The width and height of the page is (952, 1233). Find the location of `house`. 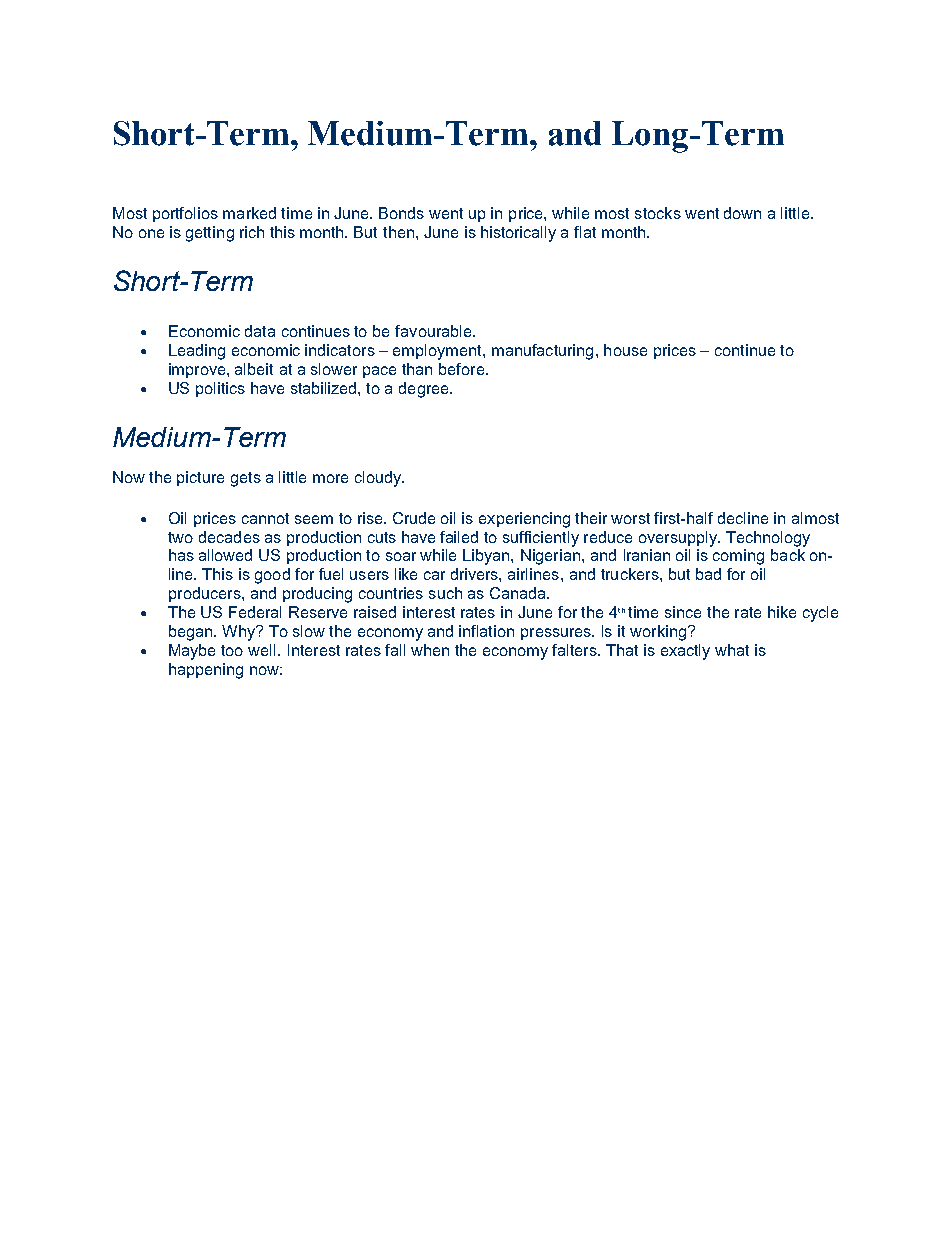

house is located at coordinates (625, 350).
